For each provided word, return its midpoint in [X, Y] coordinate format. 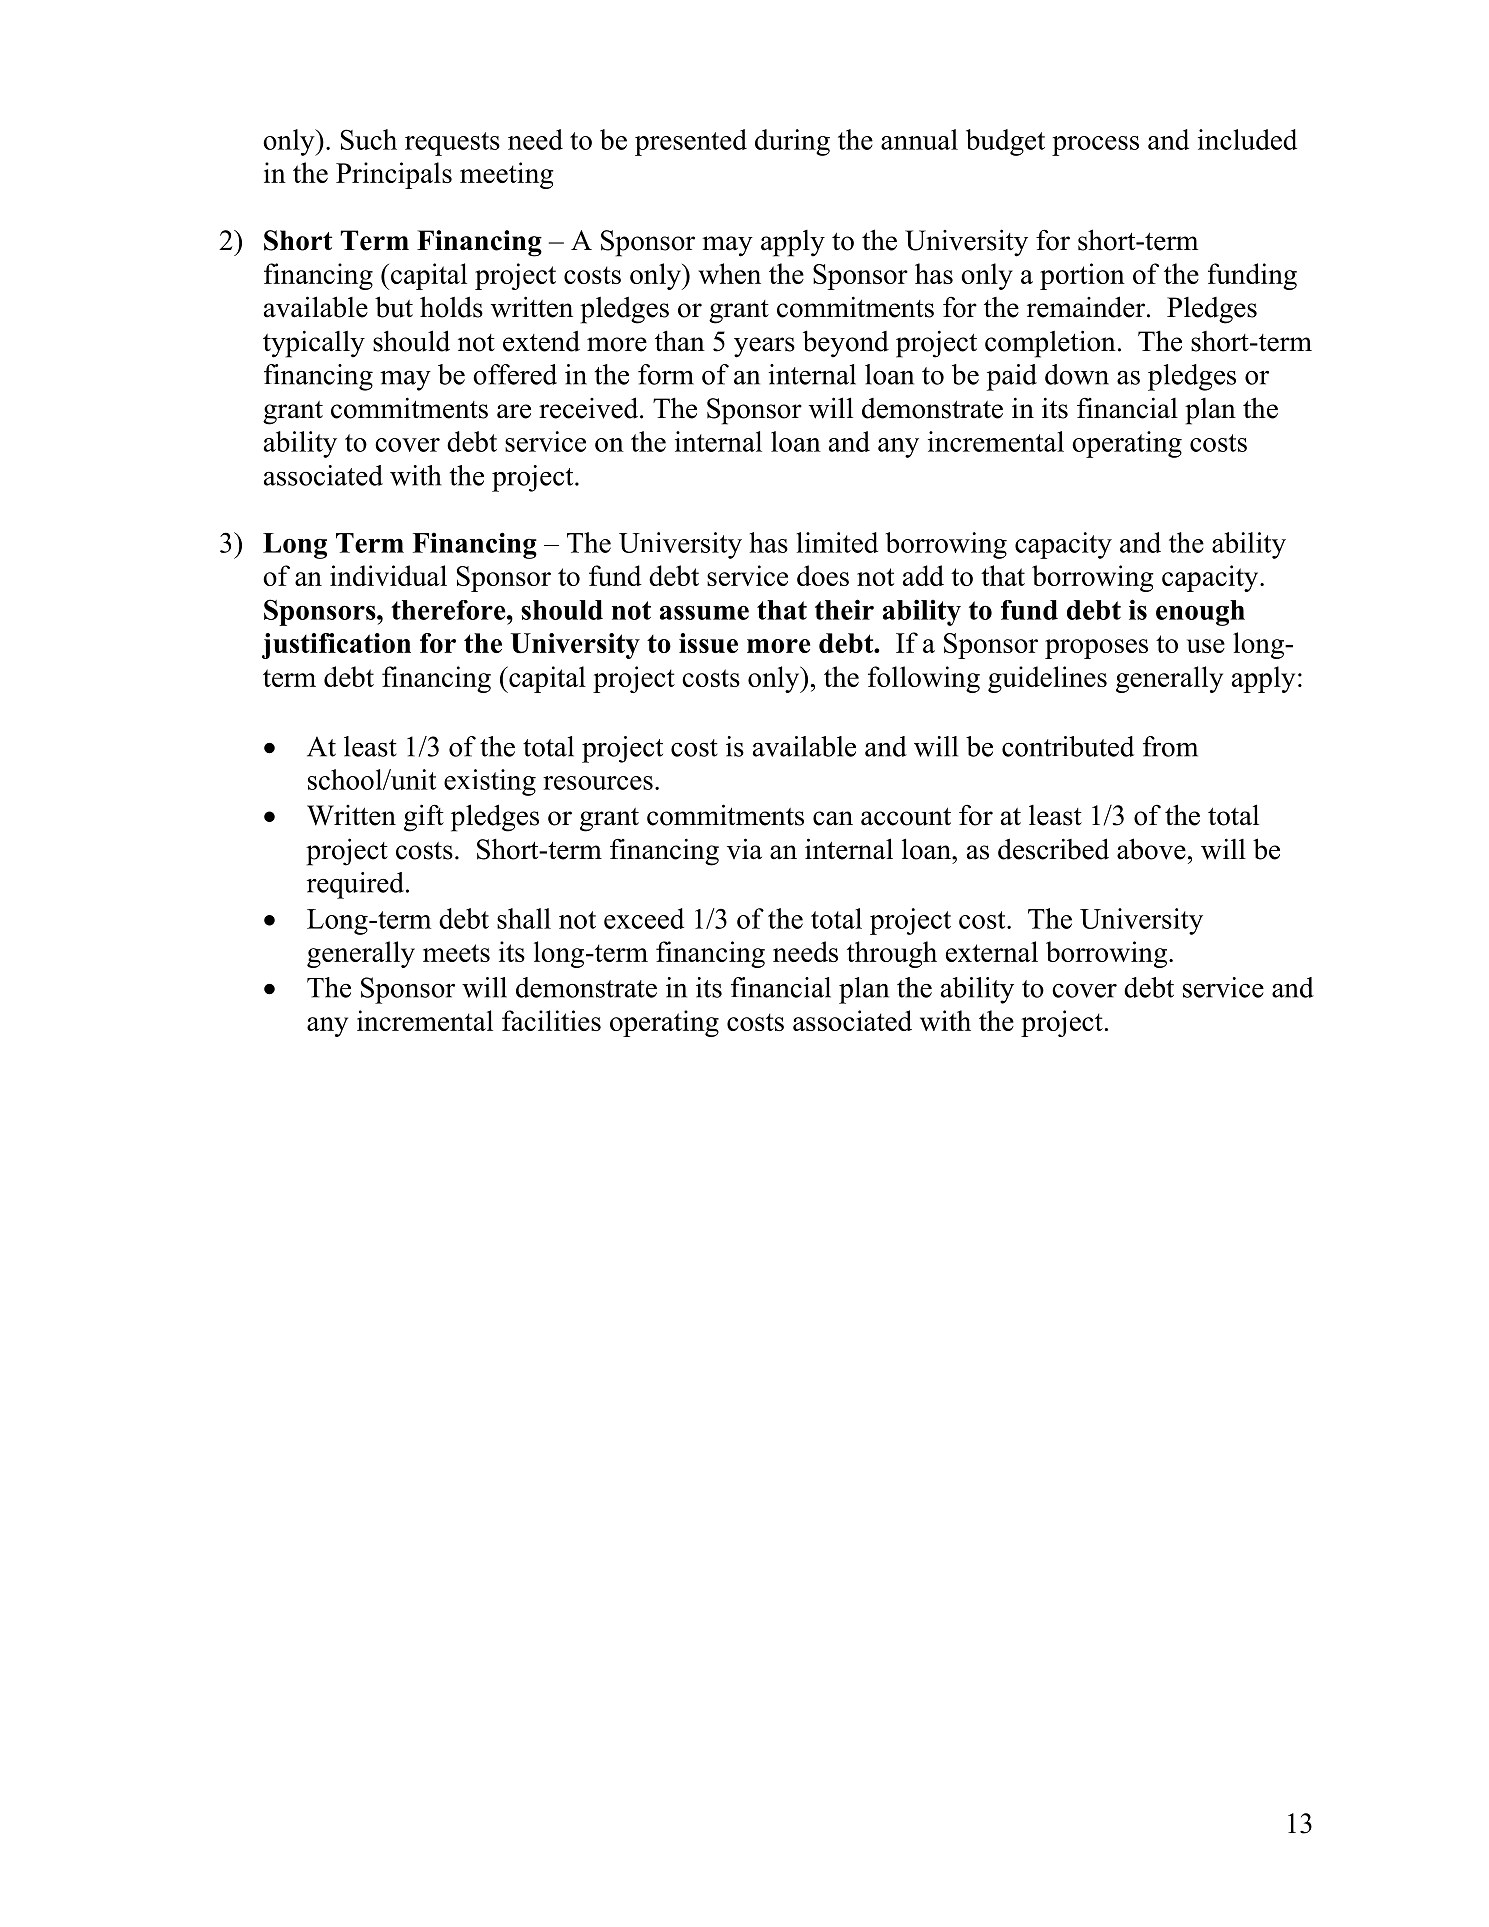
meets [456, 953]
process [1095, 146]
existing [490, 782]
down [1077, 374]
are [514, 411]
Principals [394, 175]
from [1170, 746]
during [792, 142]
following [924, 679]
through [892, 954]
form [666, 374]
